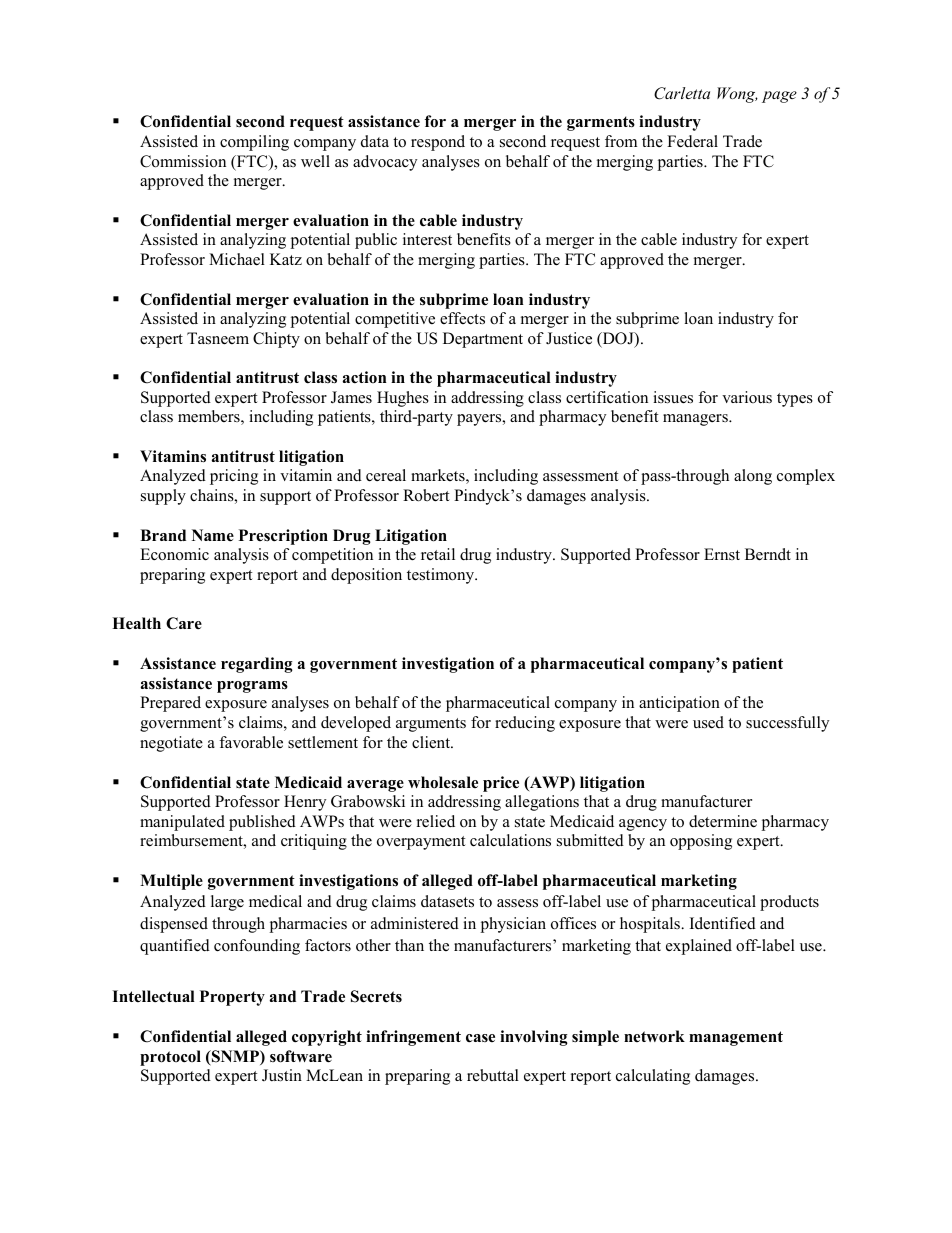  What do you see at coordinates (442, 576) in the screenshot?
I see `testimony` at bounding box center [442, 576].
